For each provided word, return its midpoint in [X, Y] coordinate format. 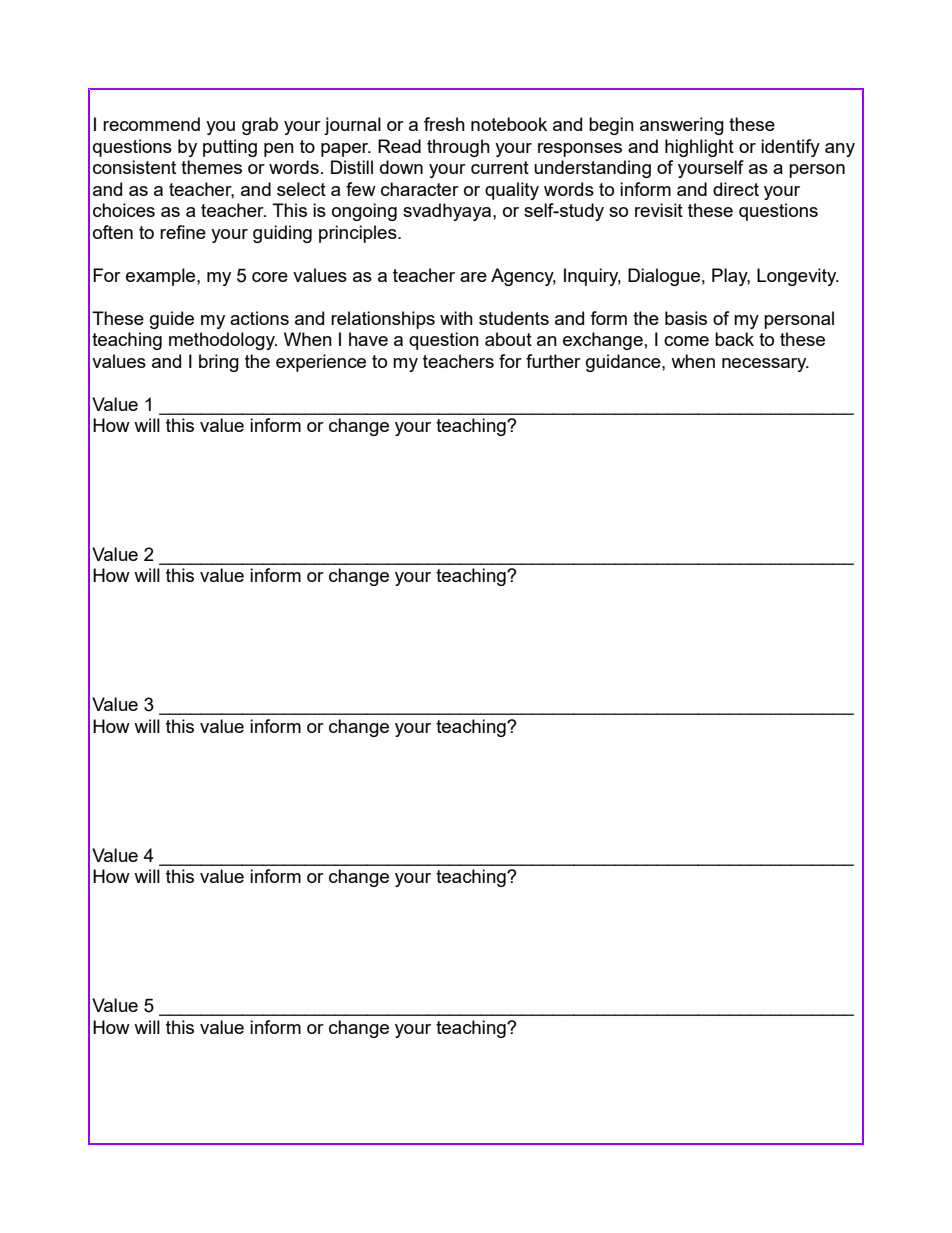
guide [172, 320]
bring [219, 363]
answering [682, 126]
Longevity [798, 277]
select [301, 189]
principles [359, 234]
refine [183, 232]
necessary [765, 365]
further [553, 361]
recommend [151, 124]
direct [736, 189]
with [456, 318]
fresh [444, 124]
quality [512, 191]
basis [686, 318]
